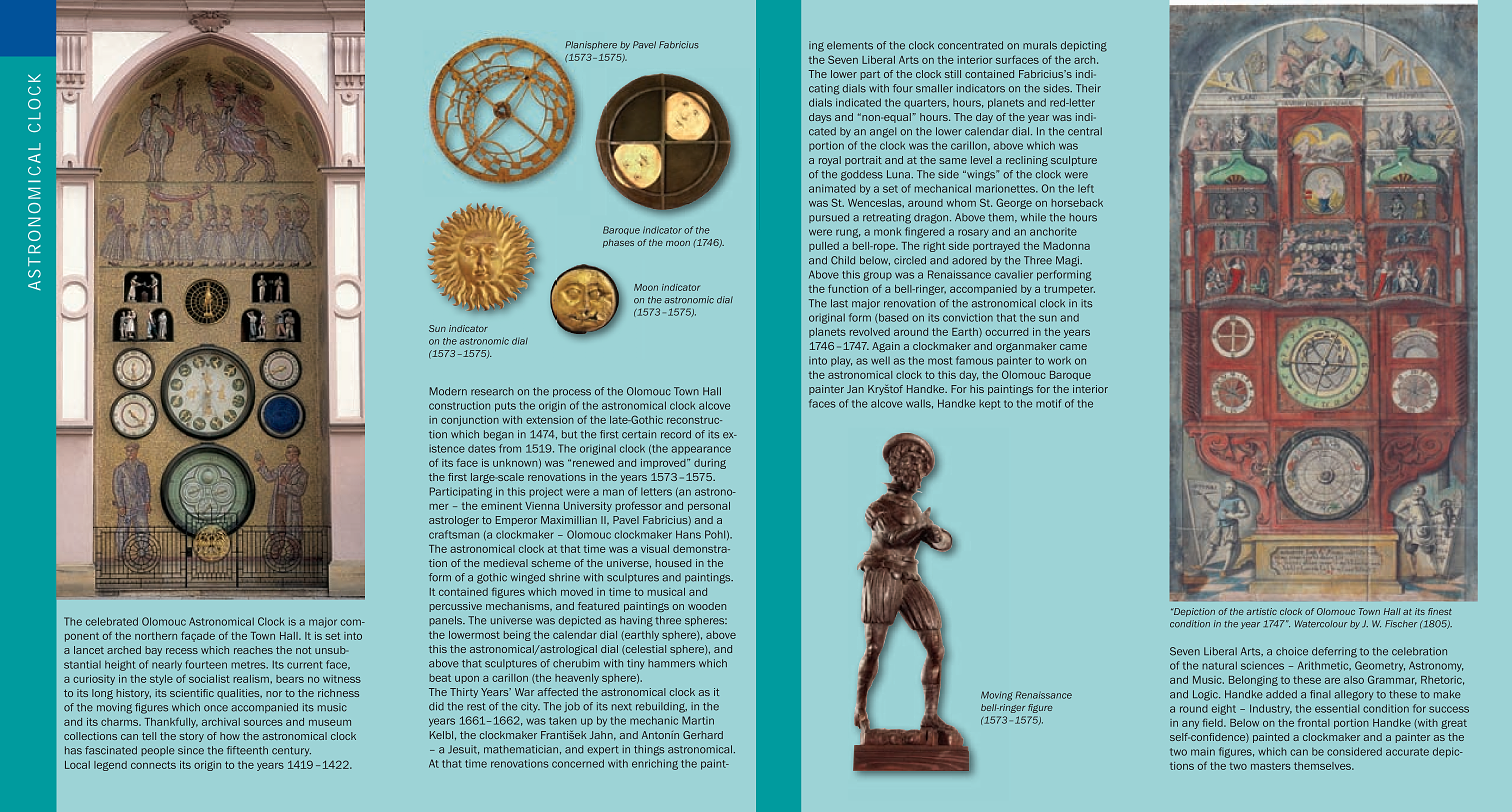 This page has width=1512, height=812. I want to click on days, so click(820, 118).
